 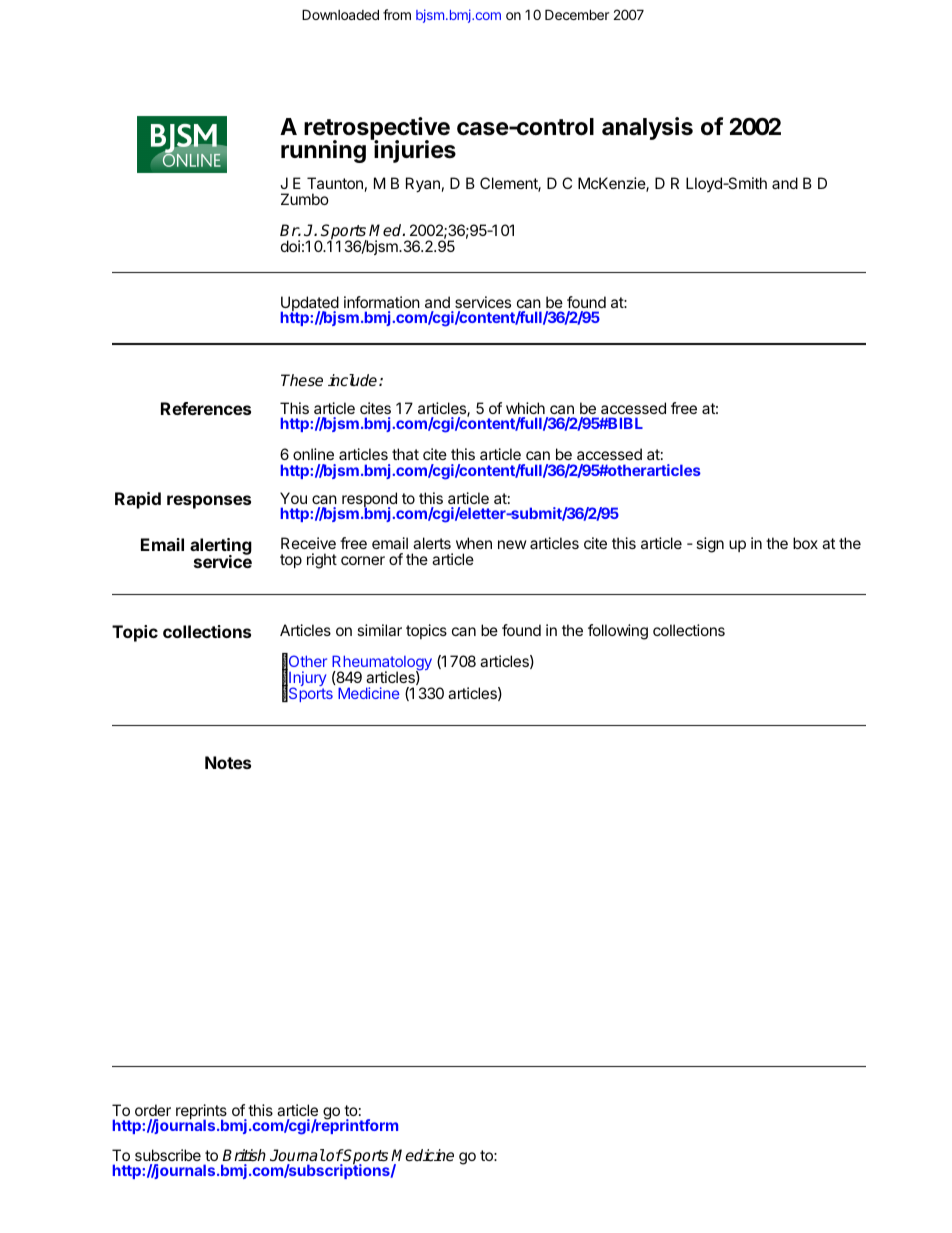 What do you see at coordinates (340, 14) in the page?
I see `Downloaded` at bounding box center [340, 14].
